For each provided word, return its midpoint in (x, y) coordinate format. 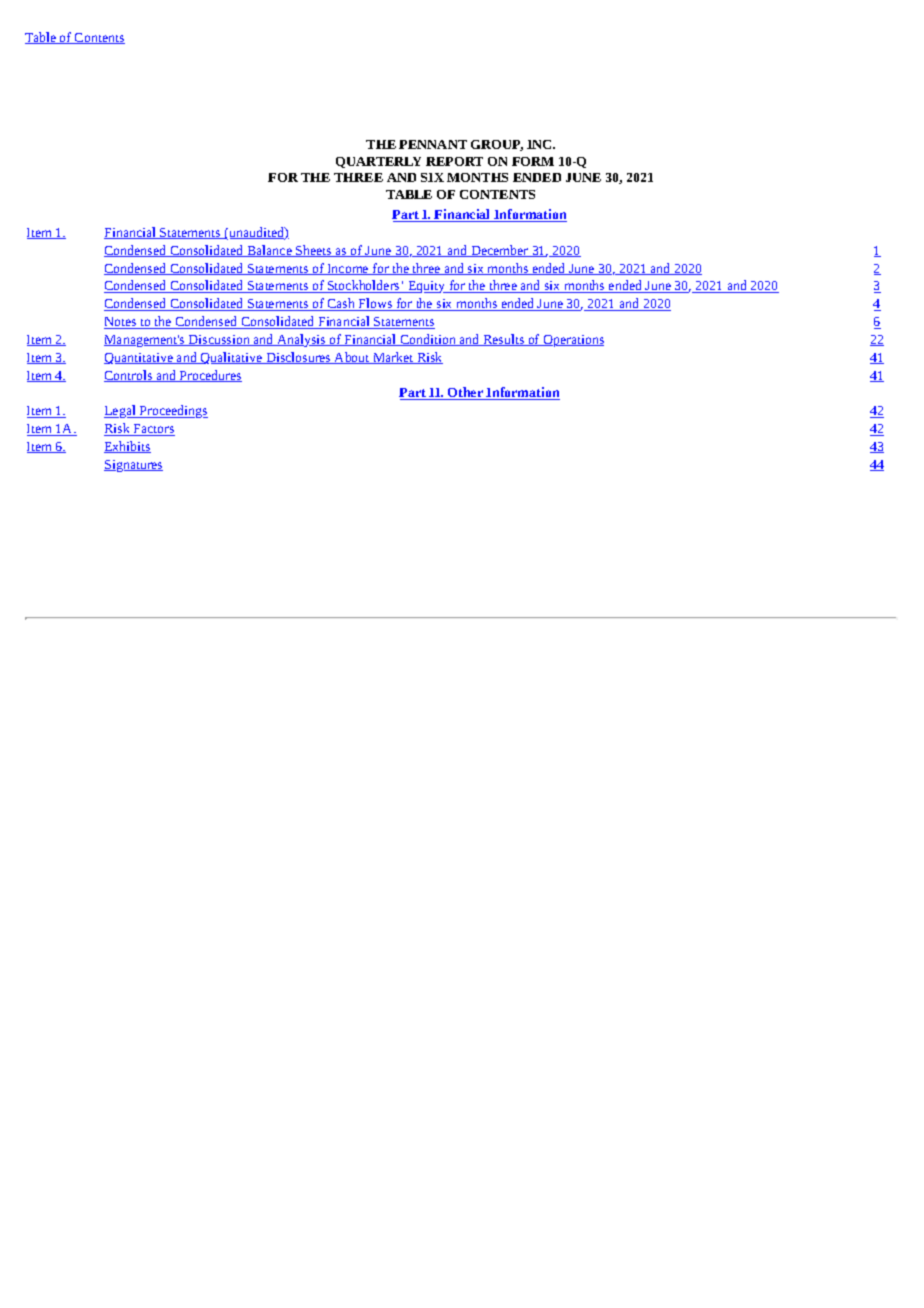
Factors (153, 430)
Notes (121, 323)
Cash (341, 304)
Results (503, 340)
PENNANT (433, 144)
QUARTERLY (378, 162)
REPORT (454, 161)
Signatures (133, 466)
